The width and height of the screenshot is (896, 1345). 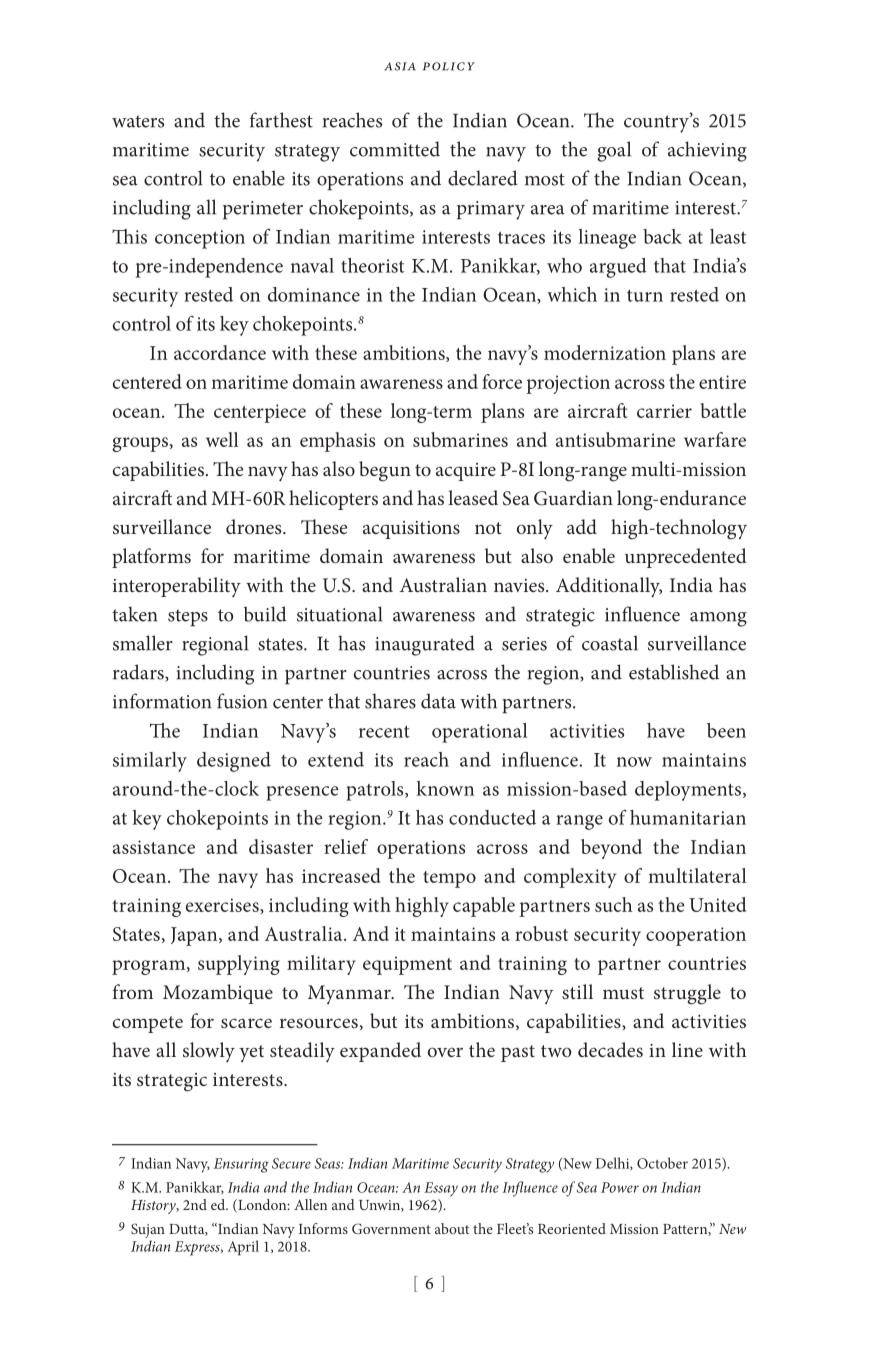 What do you see at coordinates (411, 530) in the screenshot?
I see `acquisitions` at bounding box center [411, 530].
